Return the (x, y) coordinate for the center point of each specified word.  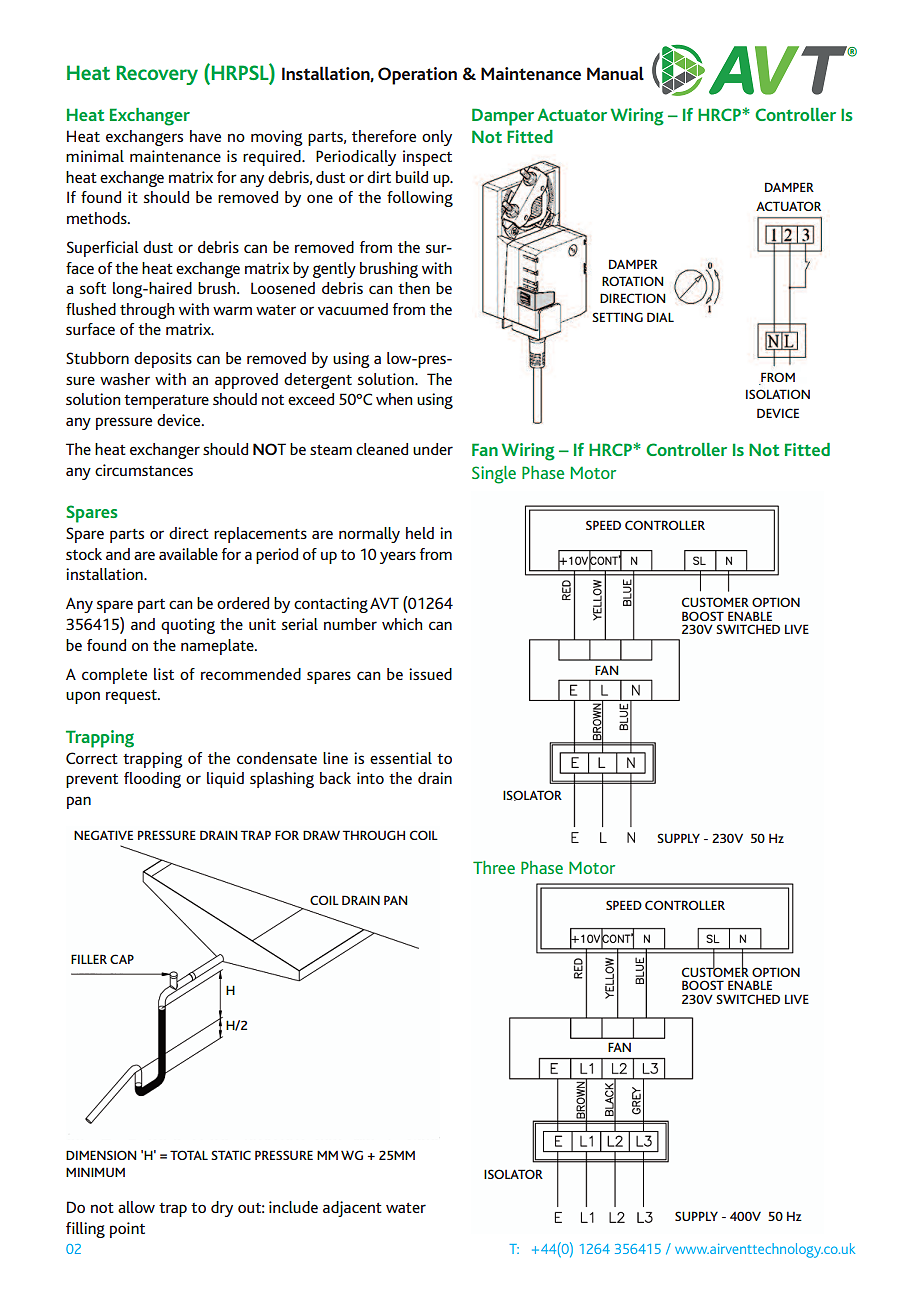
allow (136, 1207)
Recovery (157, 75)
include (293, 1207)
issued (430, 674)
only (437, 138)
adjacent (352, 1209)
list (164, 674)
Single (494, 475)
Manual (615, 73)
